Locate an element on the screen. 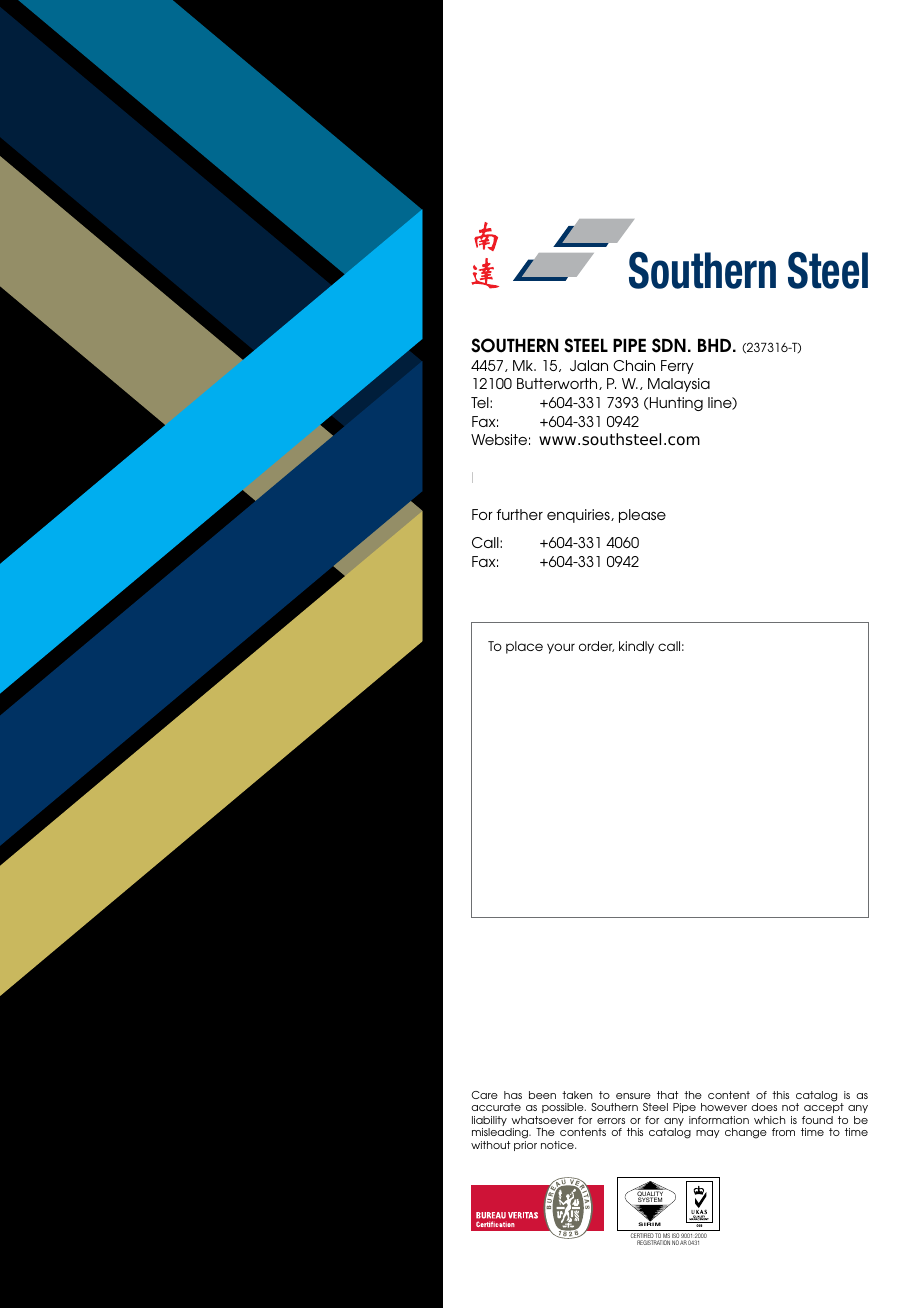 This screenshot has width=924, height=1308. kindly is located at coordinates (636, 647).
